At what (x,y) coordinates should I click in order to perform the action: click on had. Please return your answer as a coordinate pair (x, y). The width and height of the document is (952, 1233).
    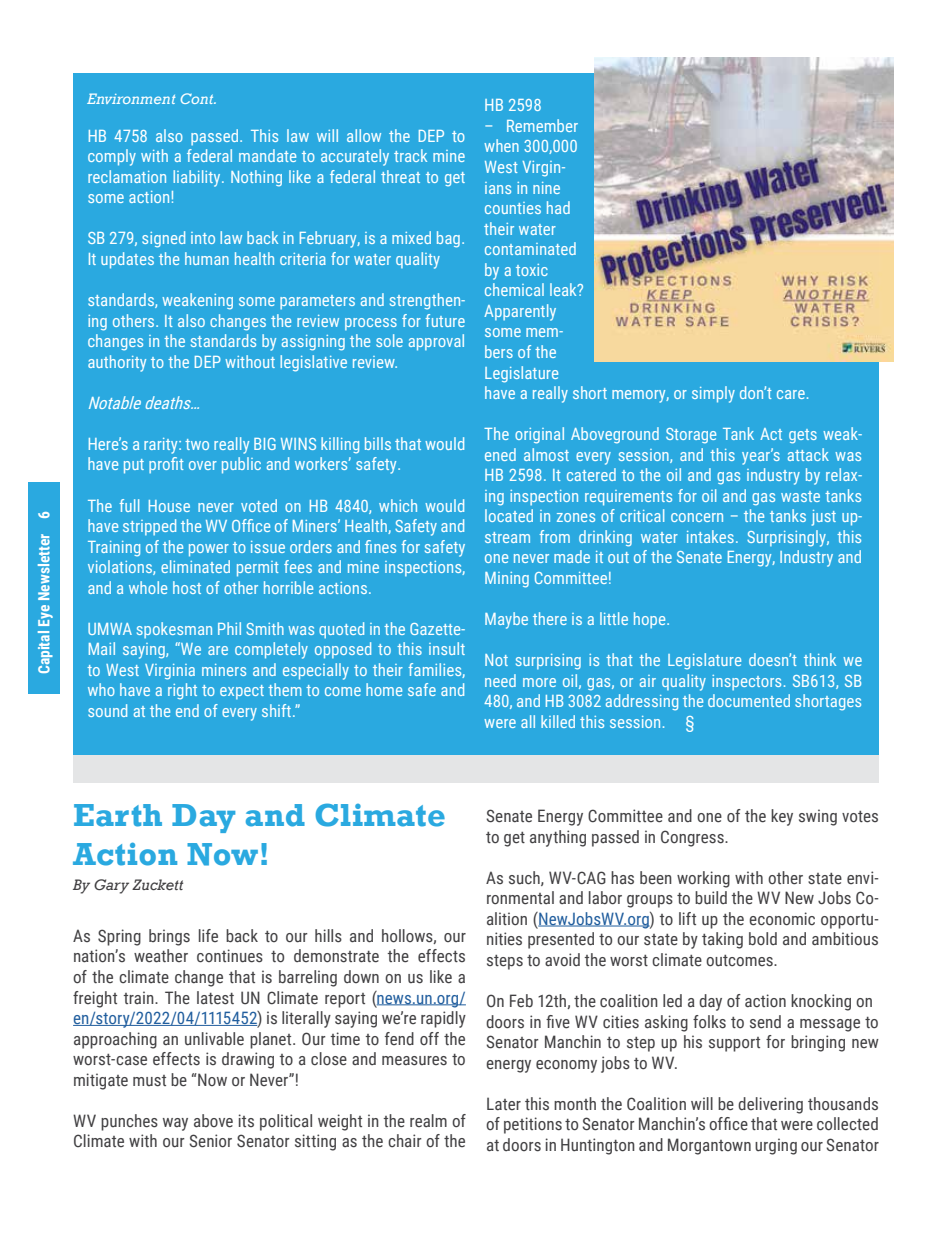
    Looking at the image, I should click on (558, 207).
